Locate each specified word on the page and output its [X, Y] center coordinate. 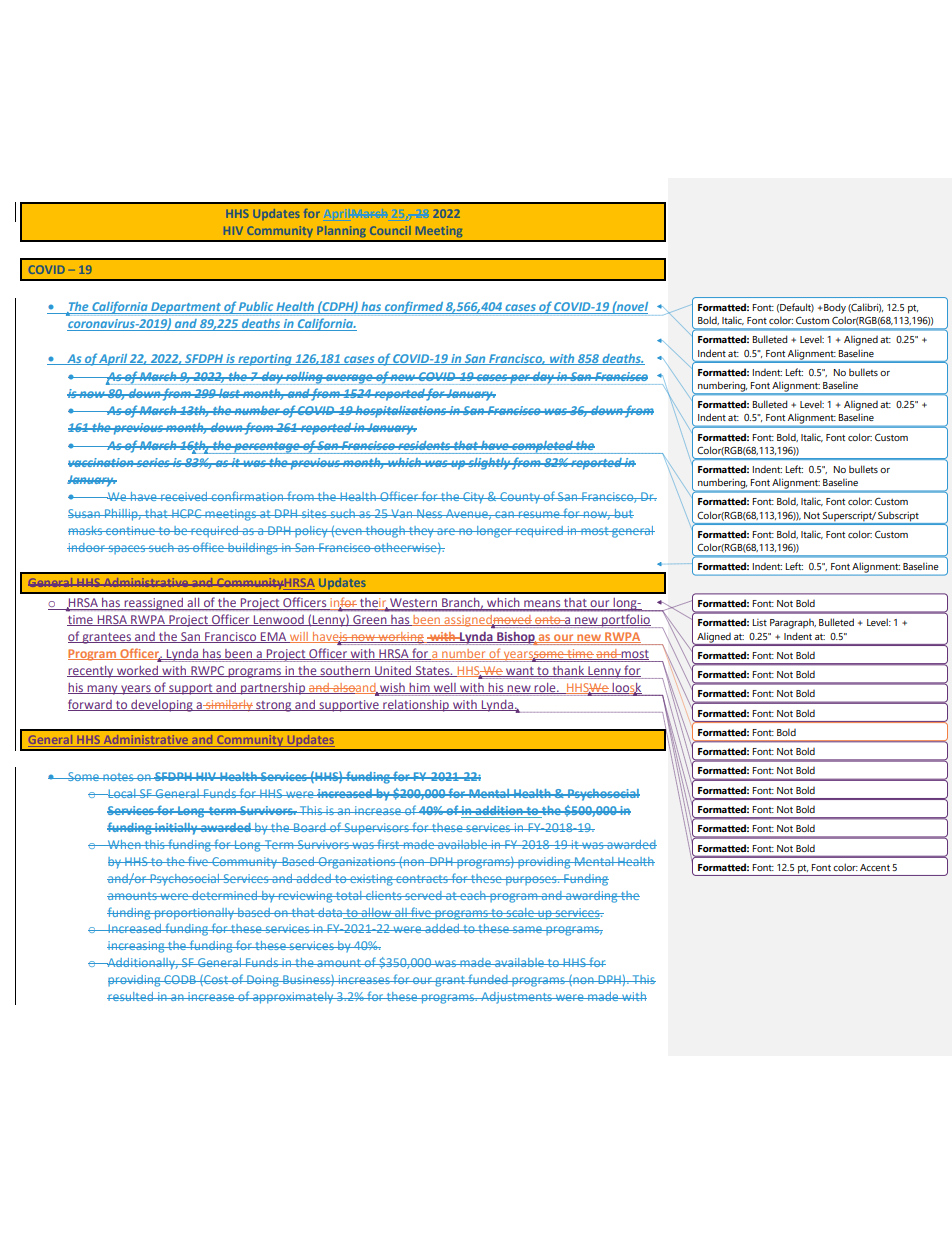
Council [390, 230]
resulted [131, 996]
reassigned [154, 604]
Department [186, 309]
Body [835, 308]
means [542, 605]
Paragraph [793, 623]
